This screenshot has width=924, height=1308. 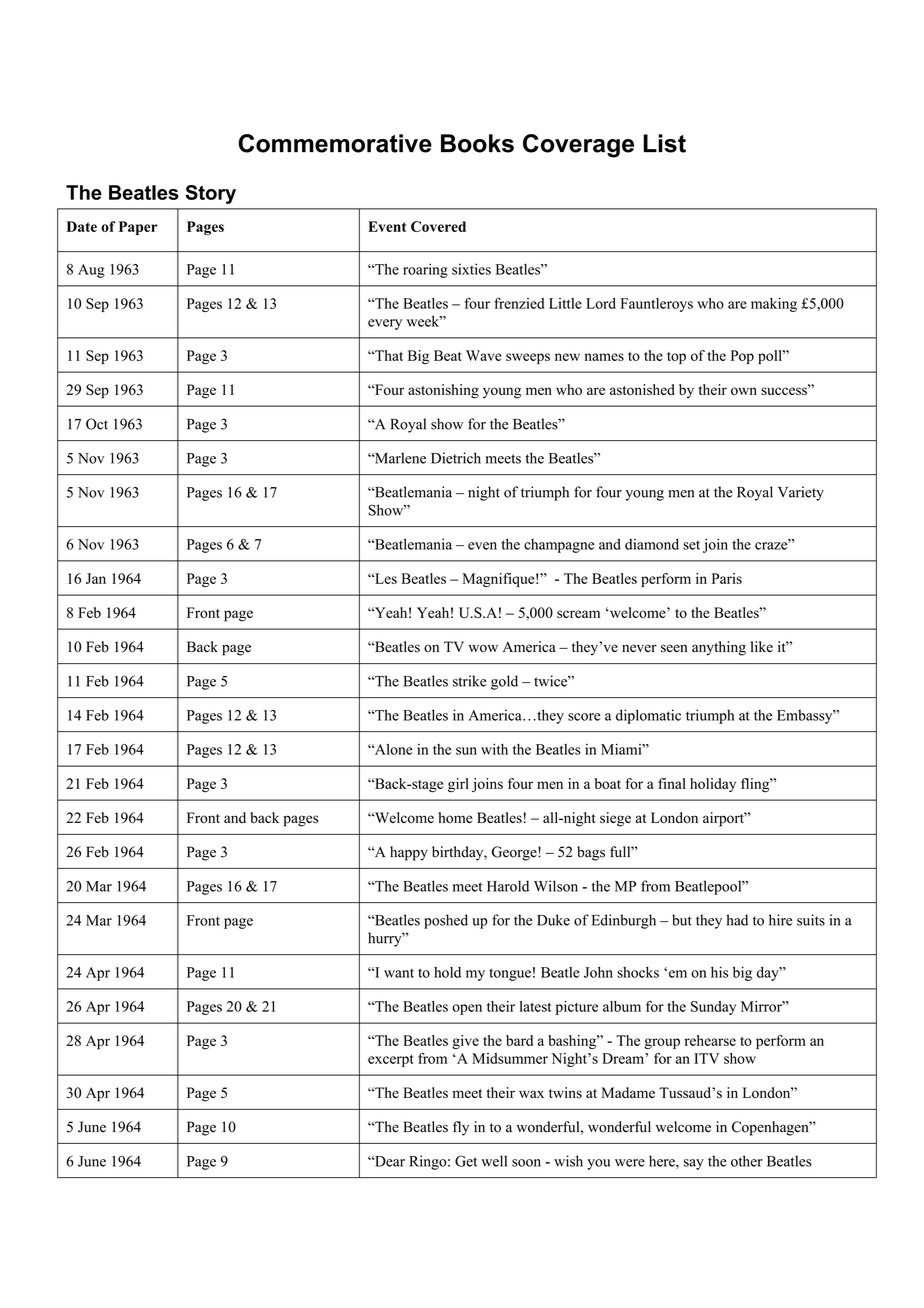 I want to click on fly, so click(x=461, y=1128).
